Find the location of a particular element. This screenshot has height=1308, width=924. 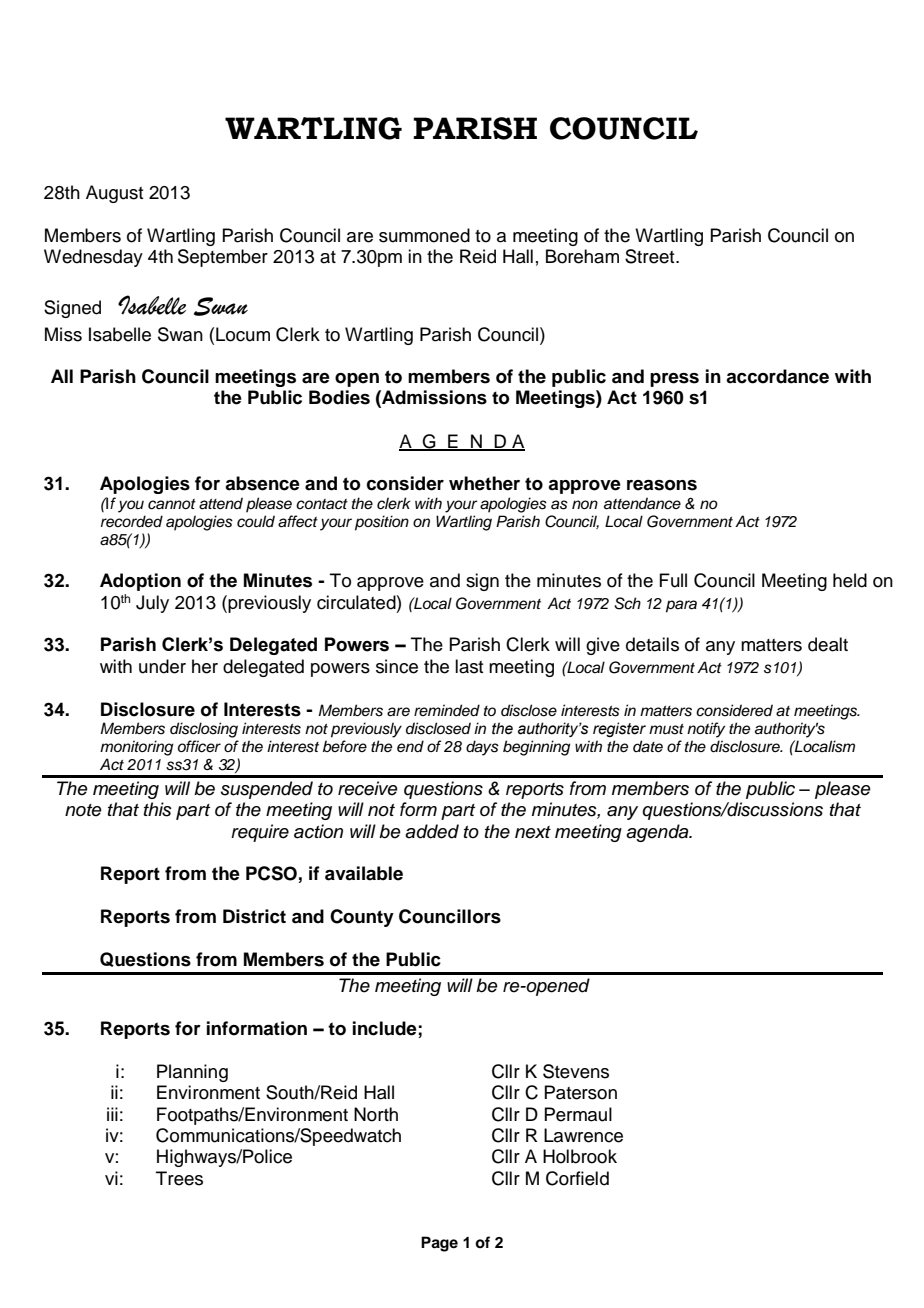

added is located at coordinates (432, 831).
